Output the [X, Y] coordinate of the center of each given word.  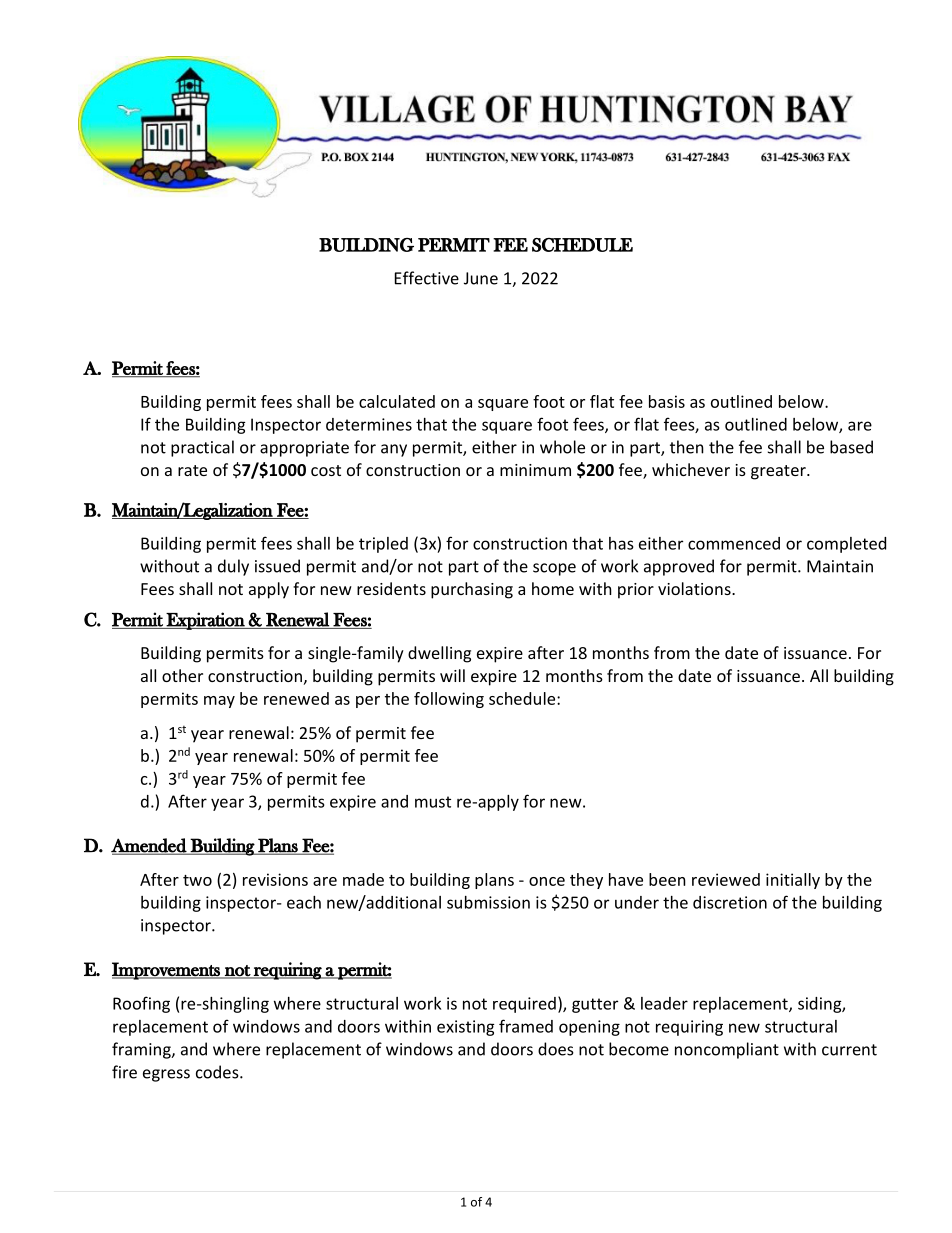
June [481, 278]
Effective [427, 278]
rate [192, 470]
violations [695, 588]
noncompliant [727, 1050]
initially [793, 881]
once [547, 881]
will [452, 675]
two [197, 880]
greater [779, 472]
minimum [535, 470]
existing [466, 1028]
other [182, 675]
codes [218, 1072]
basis [667, 401]
